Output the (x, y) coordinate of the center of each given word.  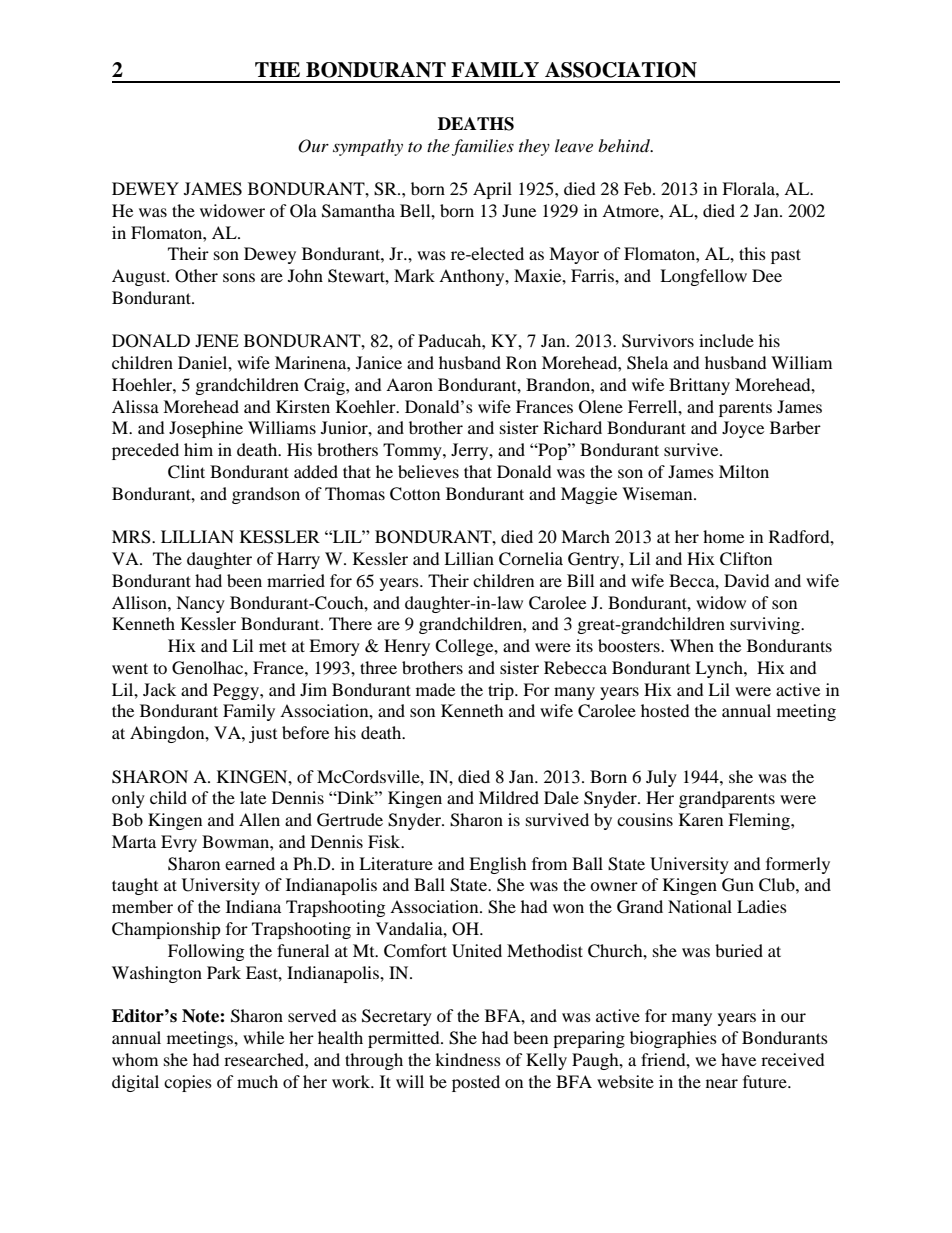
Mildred (509, 797)
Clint (186, 472)
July (661, 778)
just (263, 734)
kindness (468, 1059)
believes (428, 471)
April (492, 190)
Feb (639, 188)
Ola (303, 211)
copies (188, 1083)
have (738, 1059)
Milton (744, 471)
